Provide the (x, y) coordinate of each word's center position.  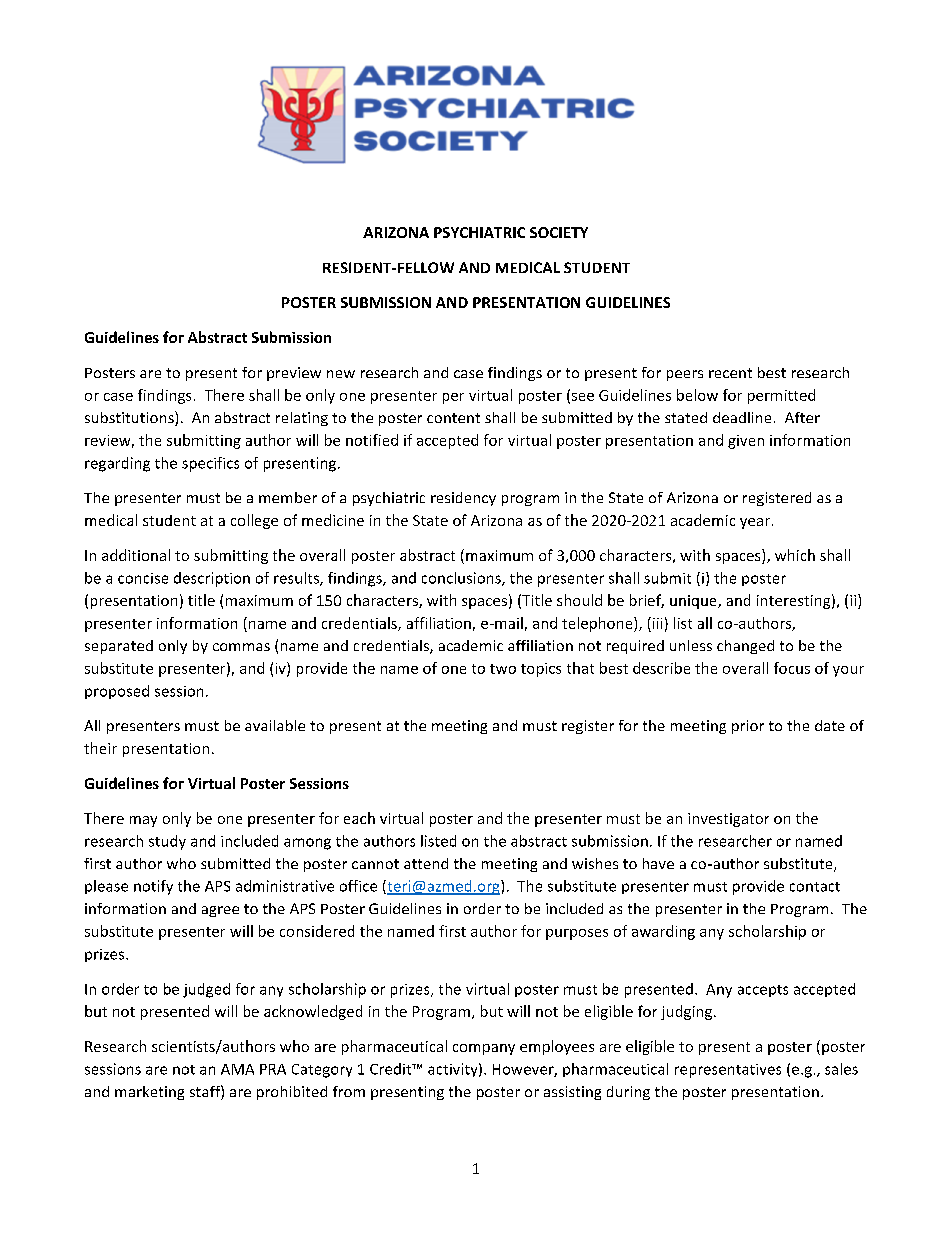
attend (426, 863)
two (503, 669)
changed (745, 647)
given (746, 442)
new (341, 374)
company (484, 1049)
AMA (237, 1069)
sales (841, 1069)
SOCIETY (559, 232)
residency (463, 499)
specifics (210, 464)
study (167, 842)
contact (815, 887)
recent (730, 373)
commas (241, 647)
